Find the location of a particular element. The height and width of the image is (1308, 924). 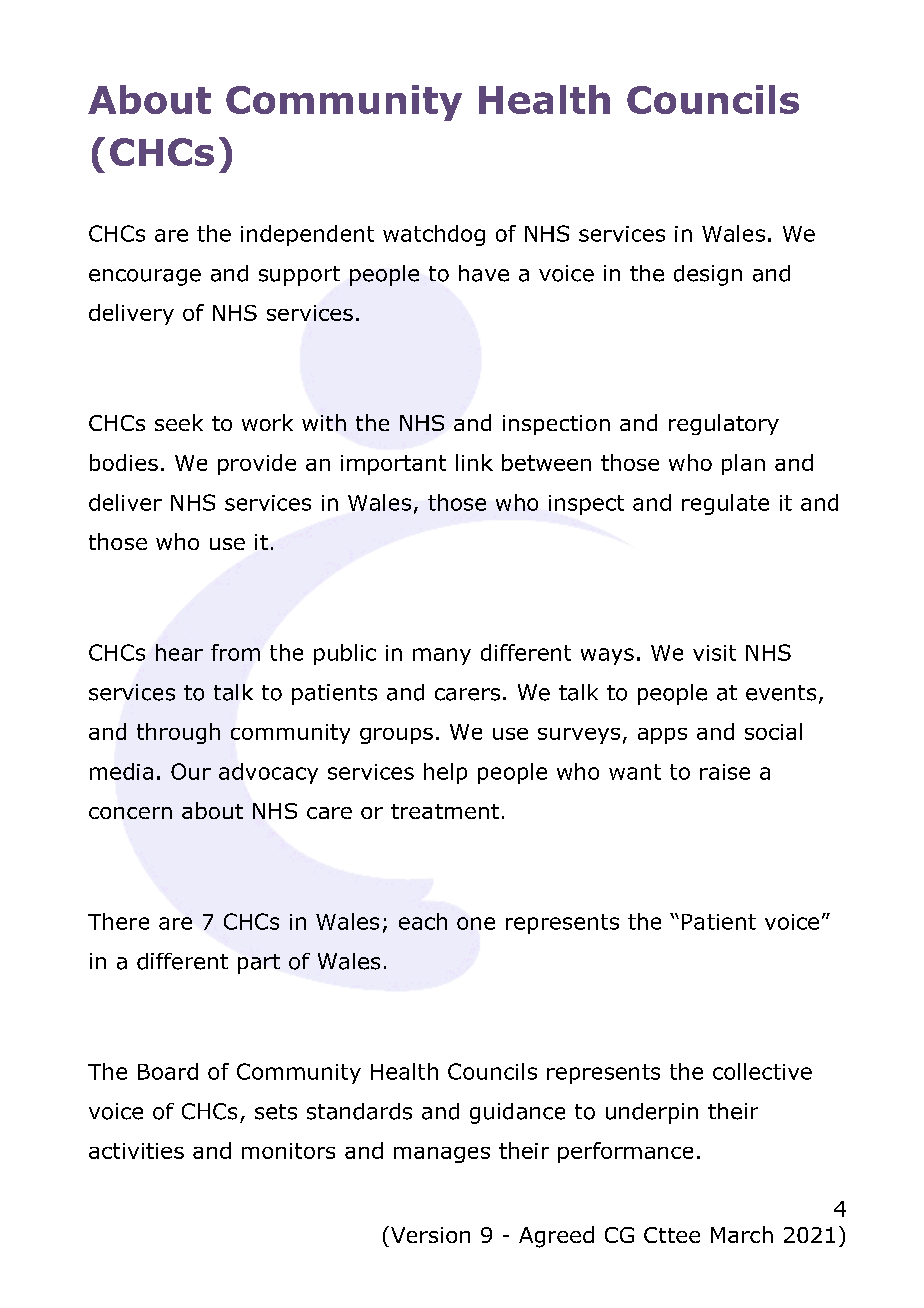

March is located at coordinates (742, 1234).
